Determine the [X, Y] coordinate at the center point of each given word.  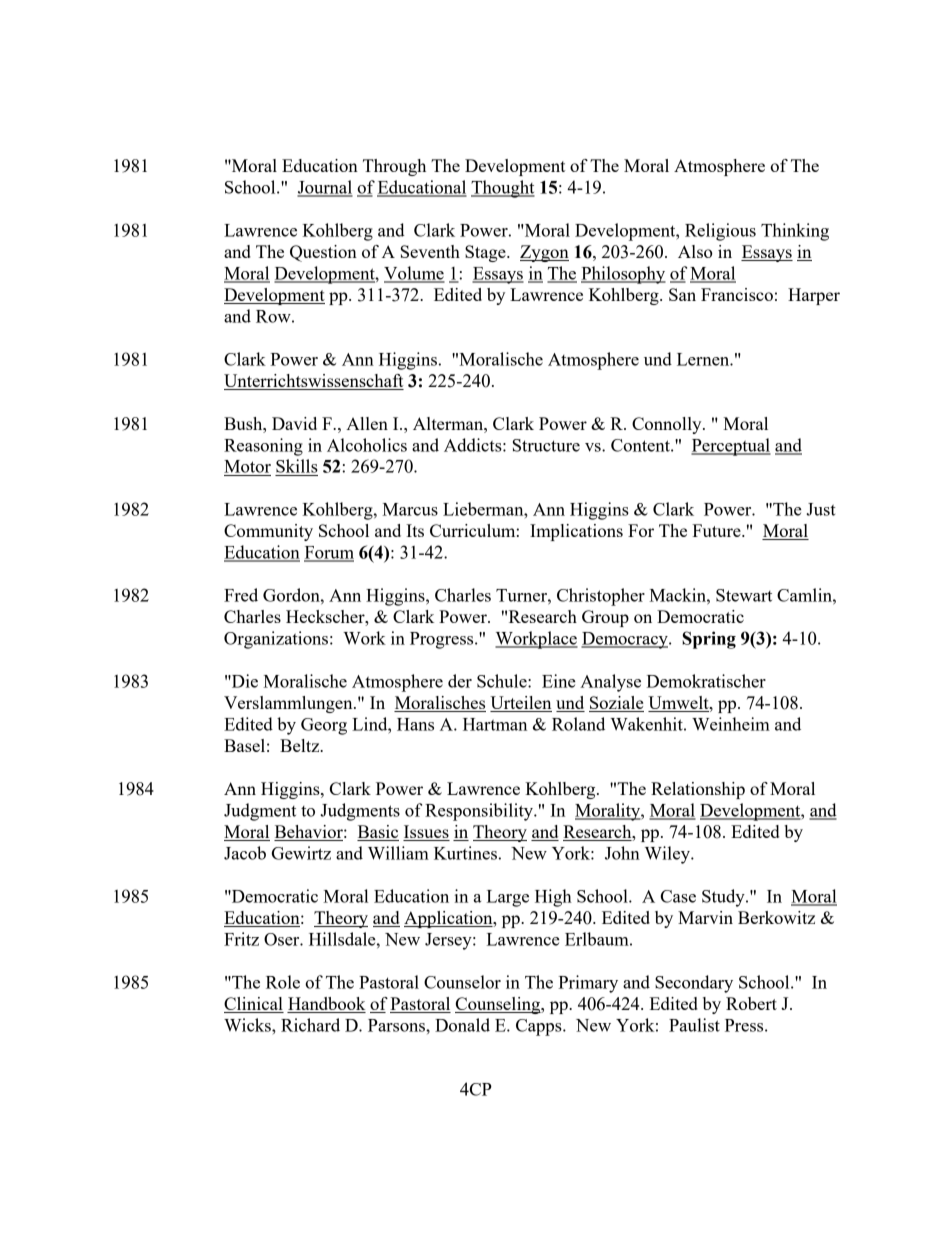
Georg [324, 726]
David [294, 423]
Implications [576, 532]
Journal [325, 188]
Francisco [737, 294]
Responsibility [480, 812]
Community [268, 532]
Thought [503, 189]
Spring [709, 640]
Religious [720, 232]
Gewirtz [301, 853]
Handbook [326, 1005]
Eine [559, 681]
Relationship [698, 790]
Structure [546, 445]
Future [717, 530]
